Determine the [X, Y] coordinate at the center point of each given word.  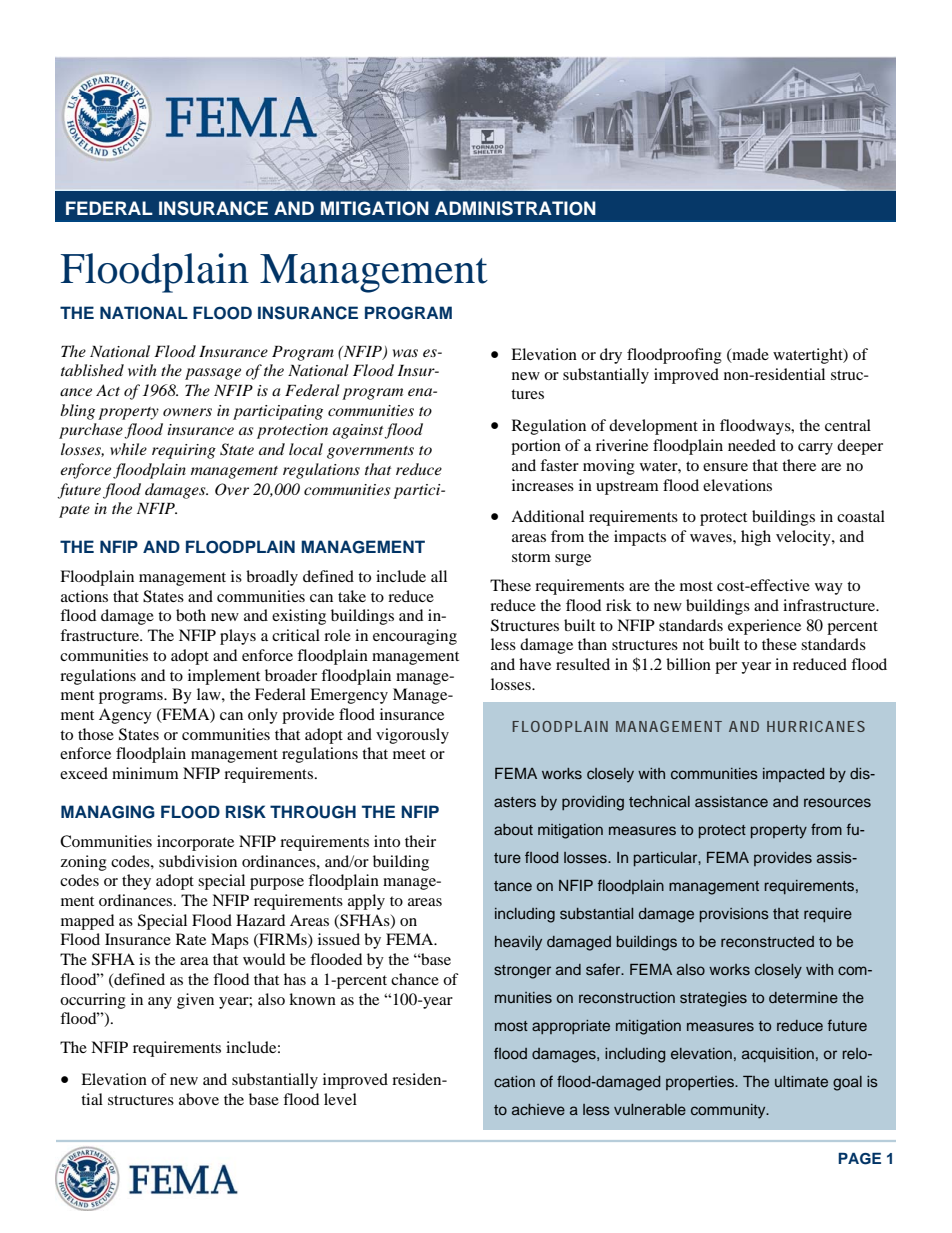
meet [409, 754]
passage [213, 374]
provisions [734, 915]
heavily [518, 943]
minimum [145, 773]
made [749, 355]
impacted [793, 775]
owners [187, 412]
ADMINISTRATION [515, 208]
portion [536, 447]
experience [764, 627]
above [199, 1099]
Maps [230, 941]
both [191, 615]
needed [752, 445]
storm [531, 557]
